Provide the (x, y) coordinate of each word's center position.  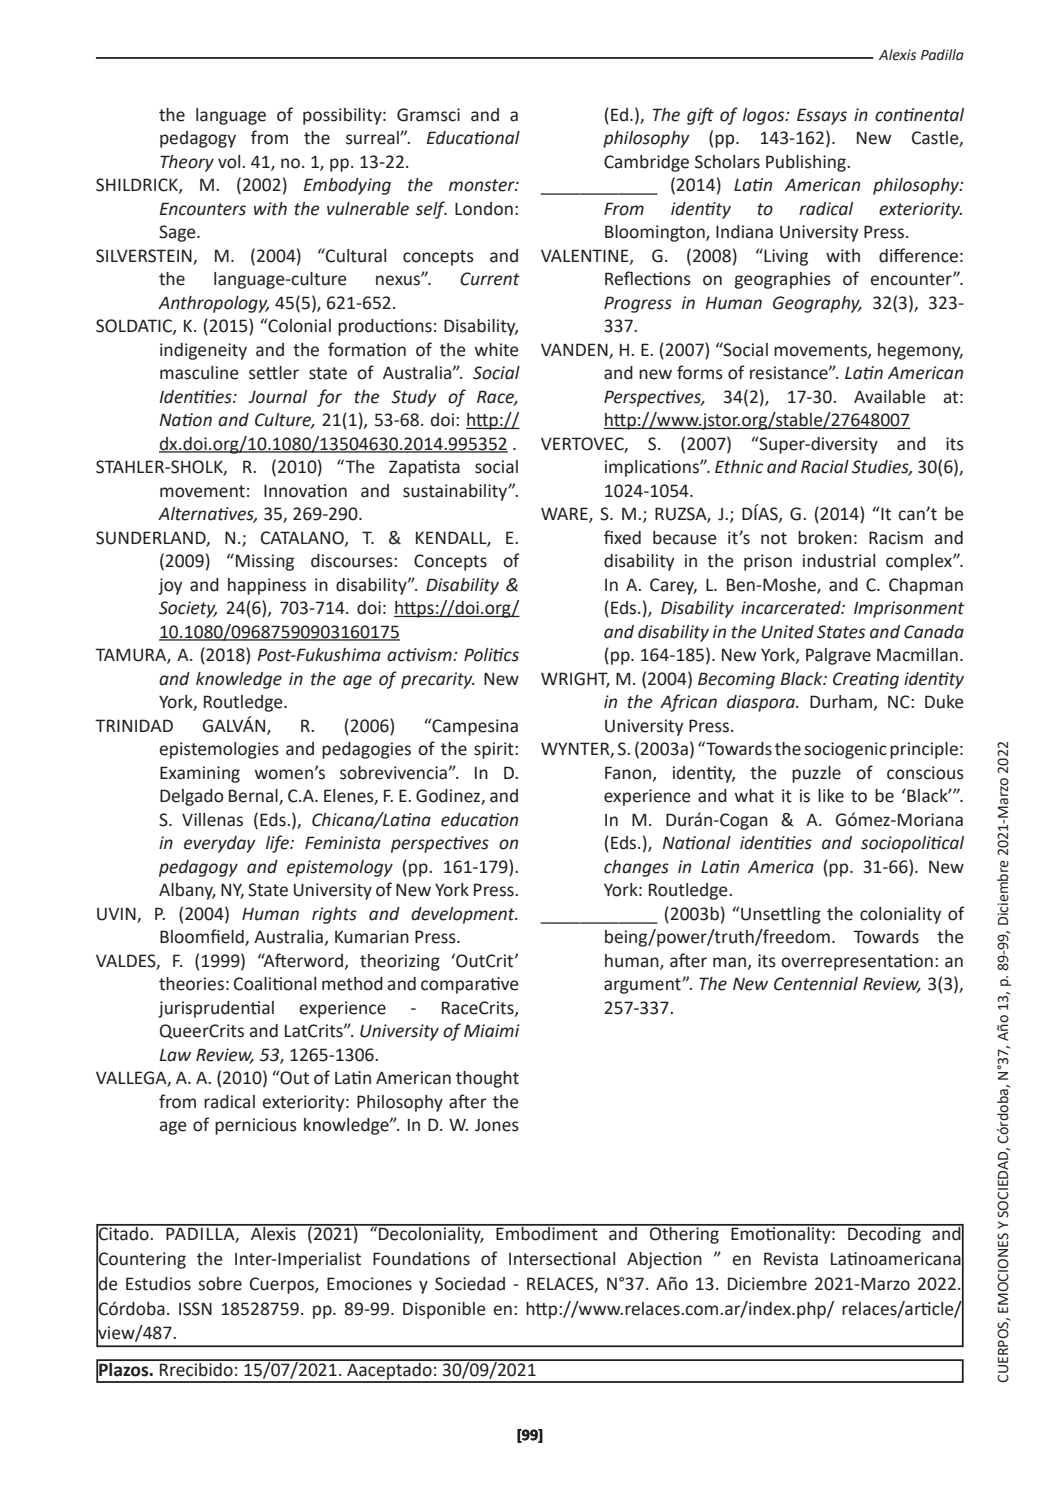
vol (230, 162)
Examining (200, 774)
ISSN (195, 1309)
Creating (866, 680)
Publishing (807, 163)
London (484, 209)
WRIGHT (575, 679)
